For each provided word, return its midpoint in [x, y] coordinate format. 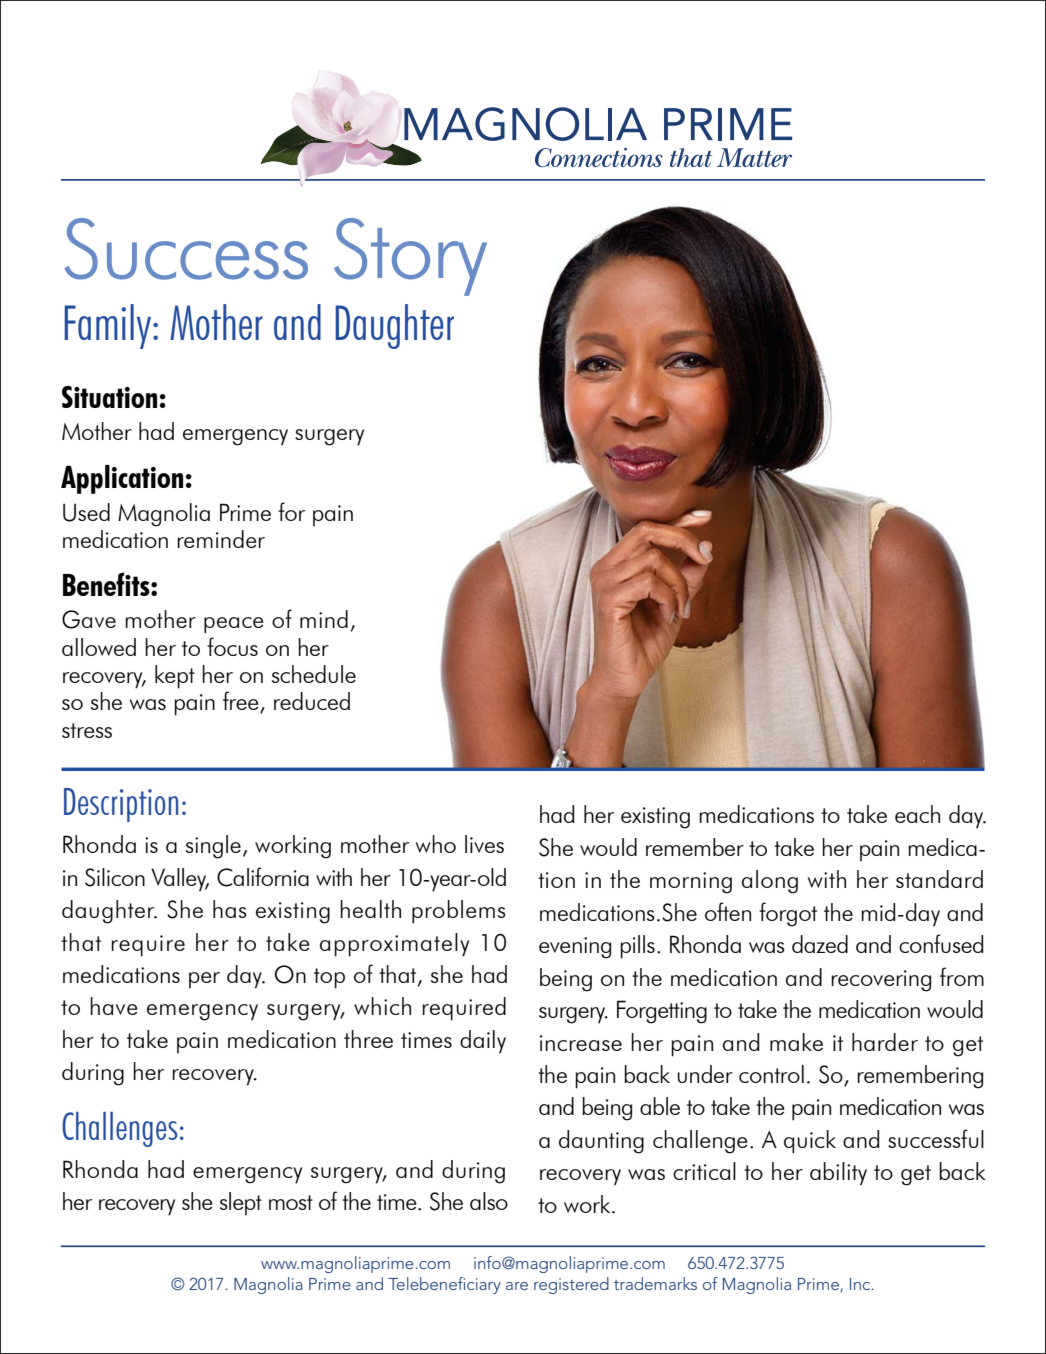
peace [233, 625]
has [230, 909]
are [517, 1286]
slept [241, 1204]
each [917, 814]
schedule [314, 674]
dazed [820, 944]
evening [575, 948]
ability [838, 1174]
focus [232, 646]
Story [410, 257]
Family [109, 326]
